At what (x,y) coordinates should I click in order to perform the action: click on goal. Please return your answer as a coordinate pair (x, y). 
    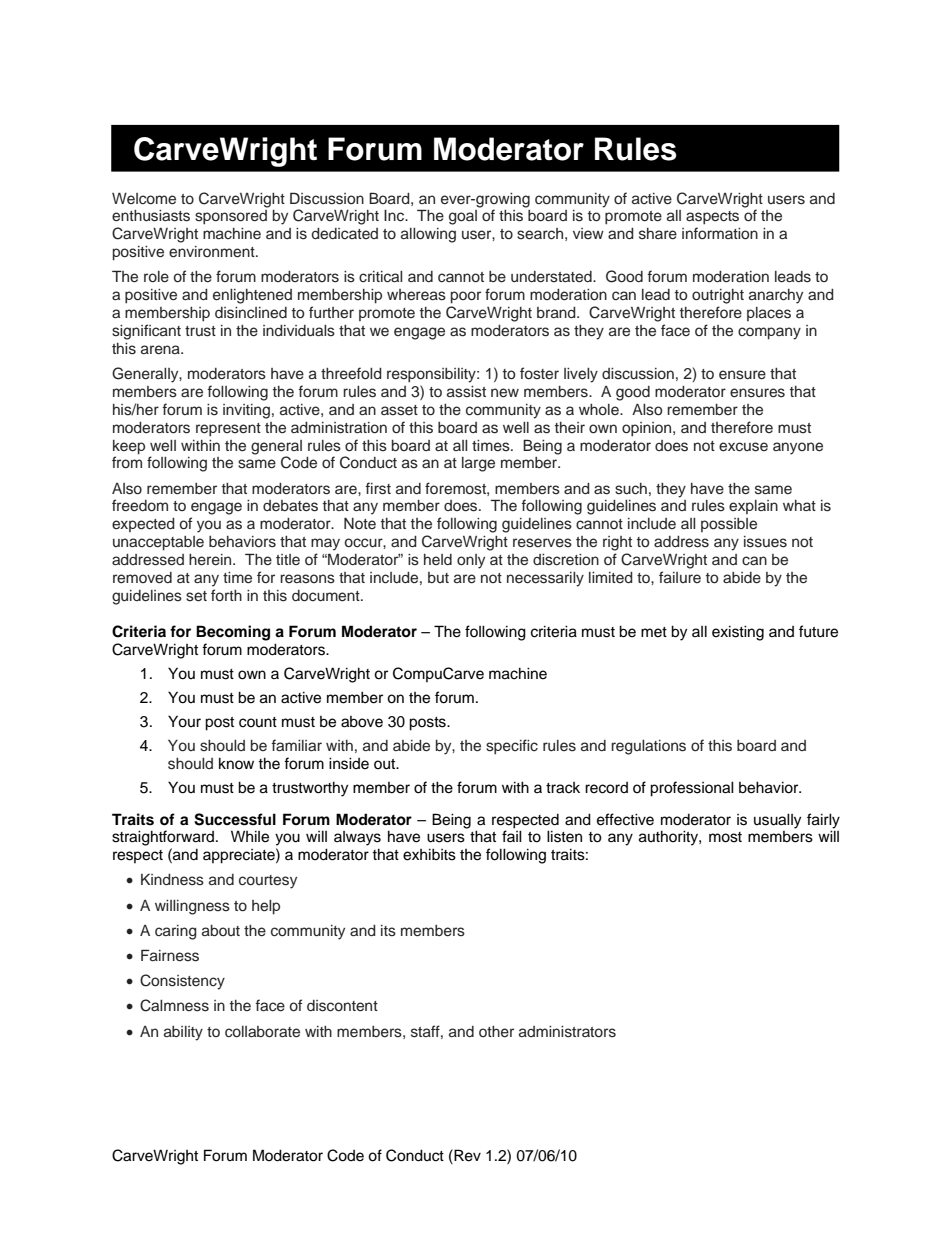
    Looking at the image, I should click on (463, 217).
